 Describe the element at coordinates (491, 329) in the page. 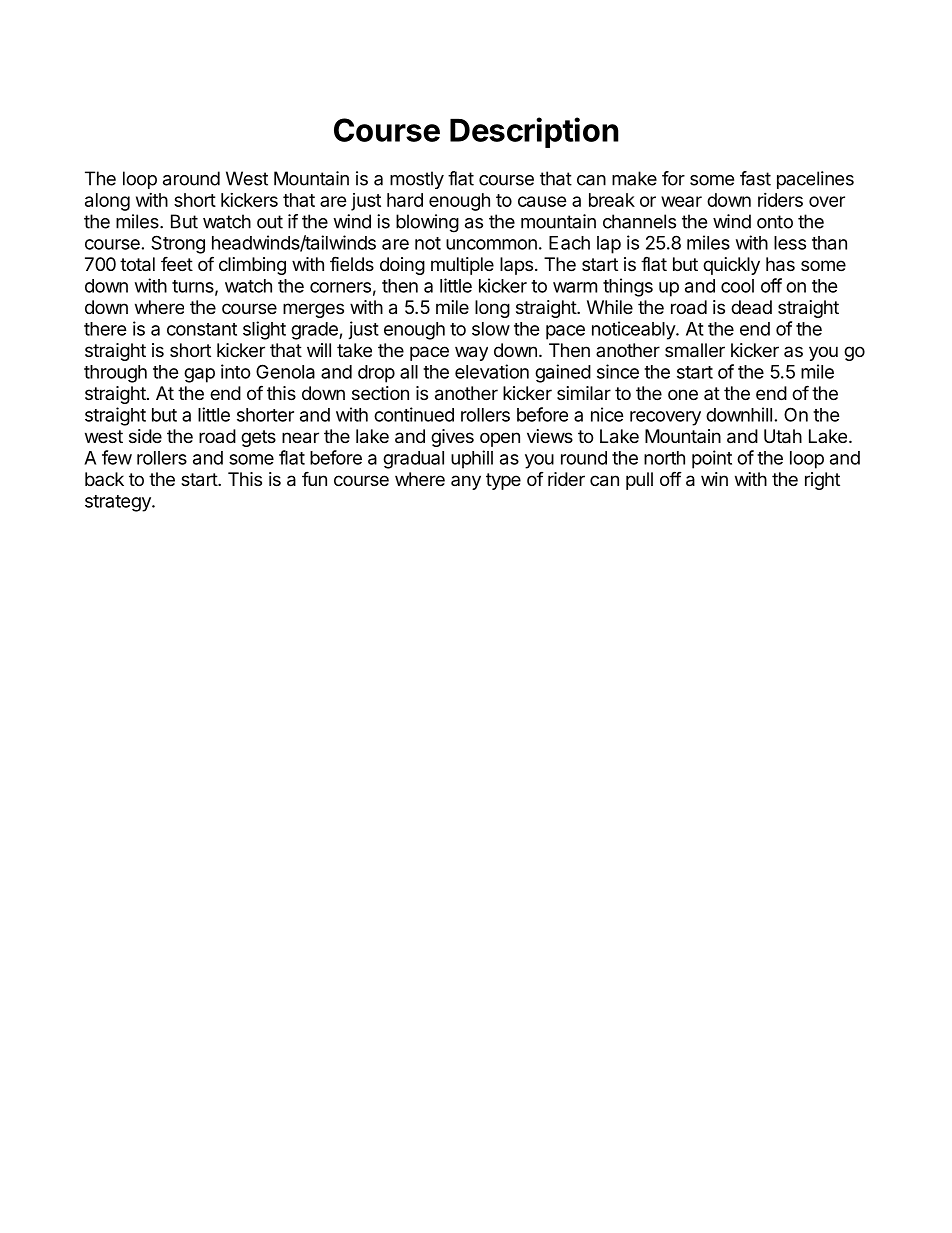

I see `slow` at that location.
